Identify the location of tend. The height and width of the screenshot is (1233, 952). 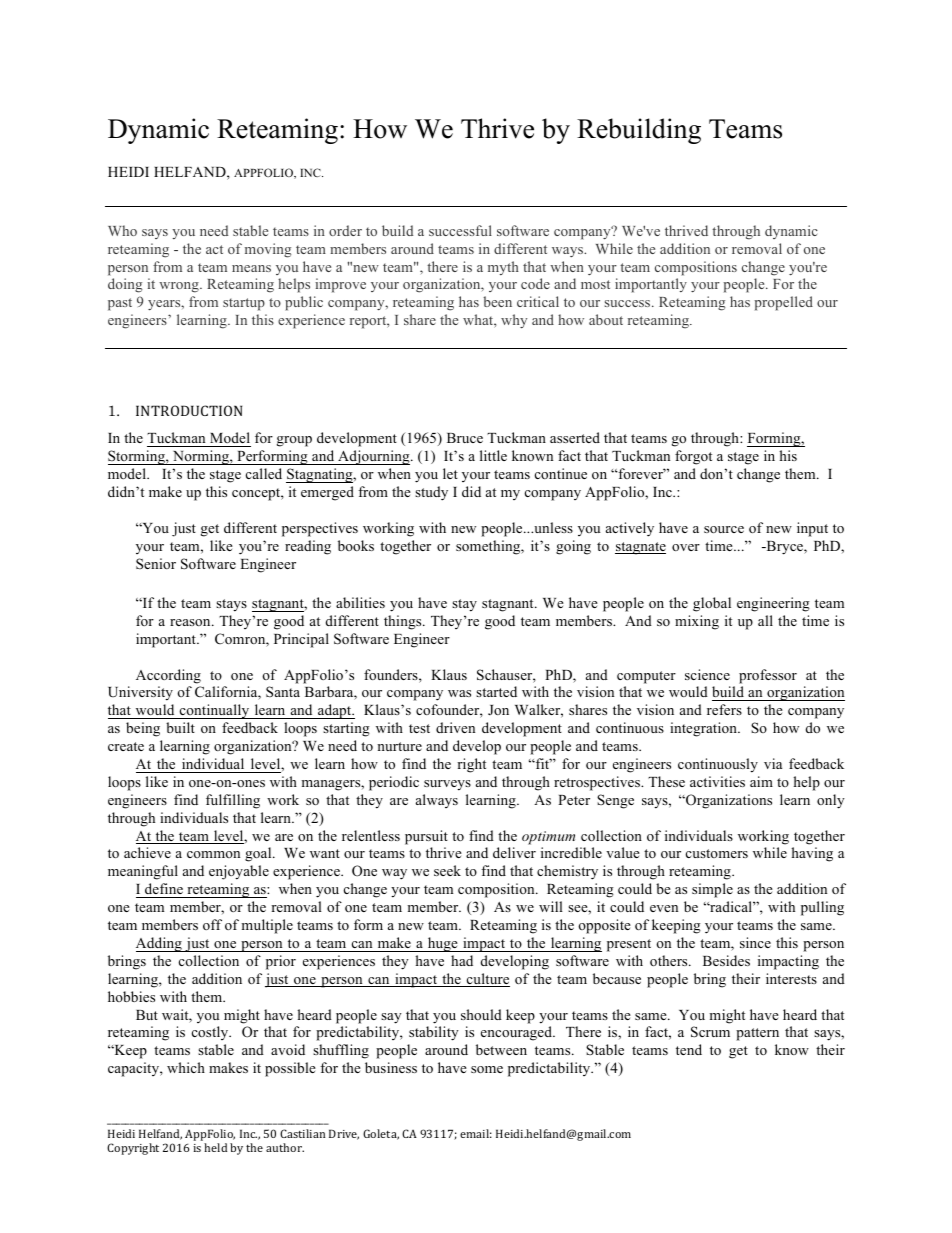
(689, 1049).
